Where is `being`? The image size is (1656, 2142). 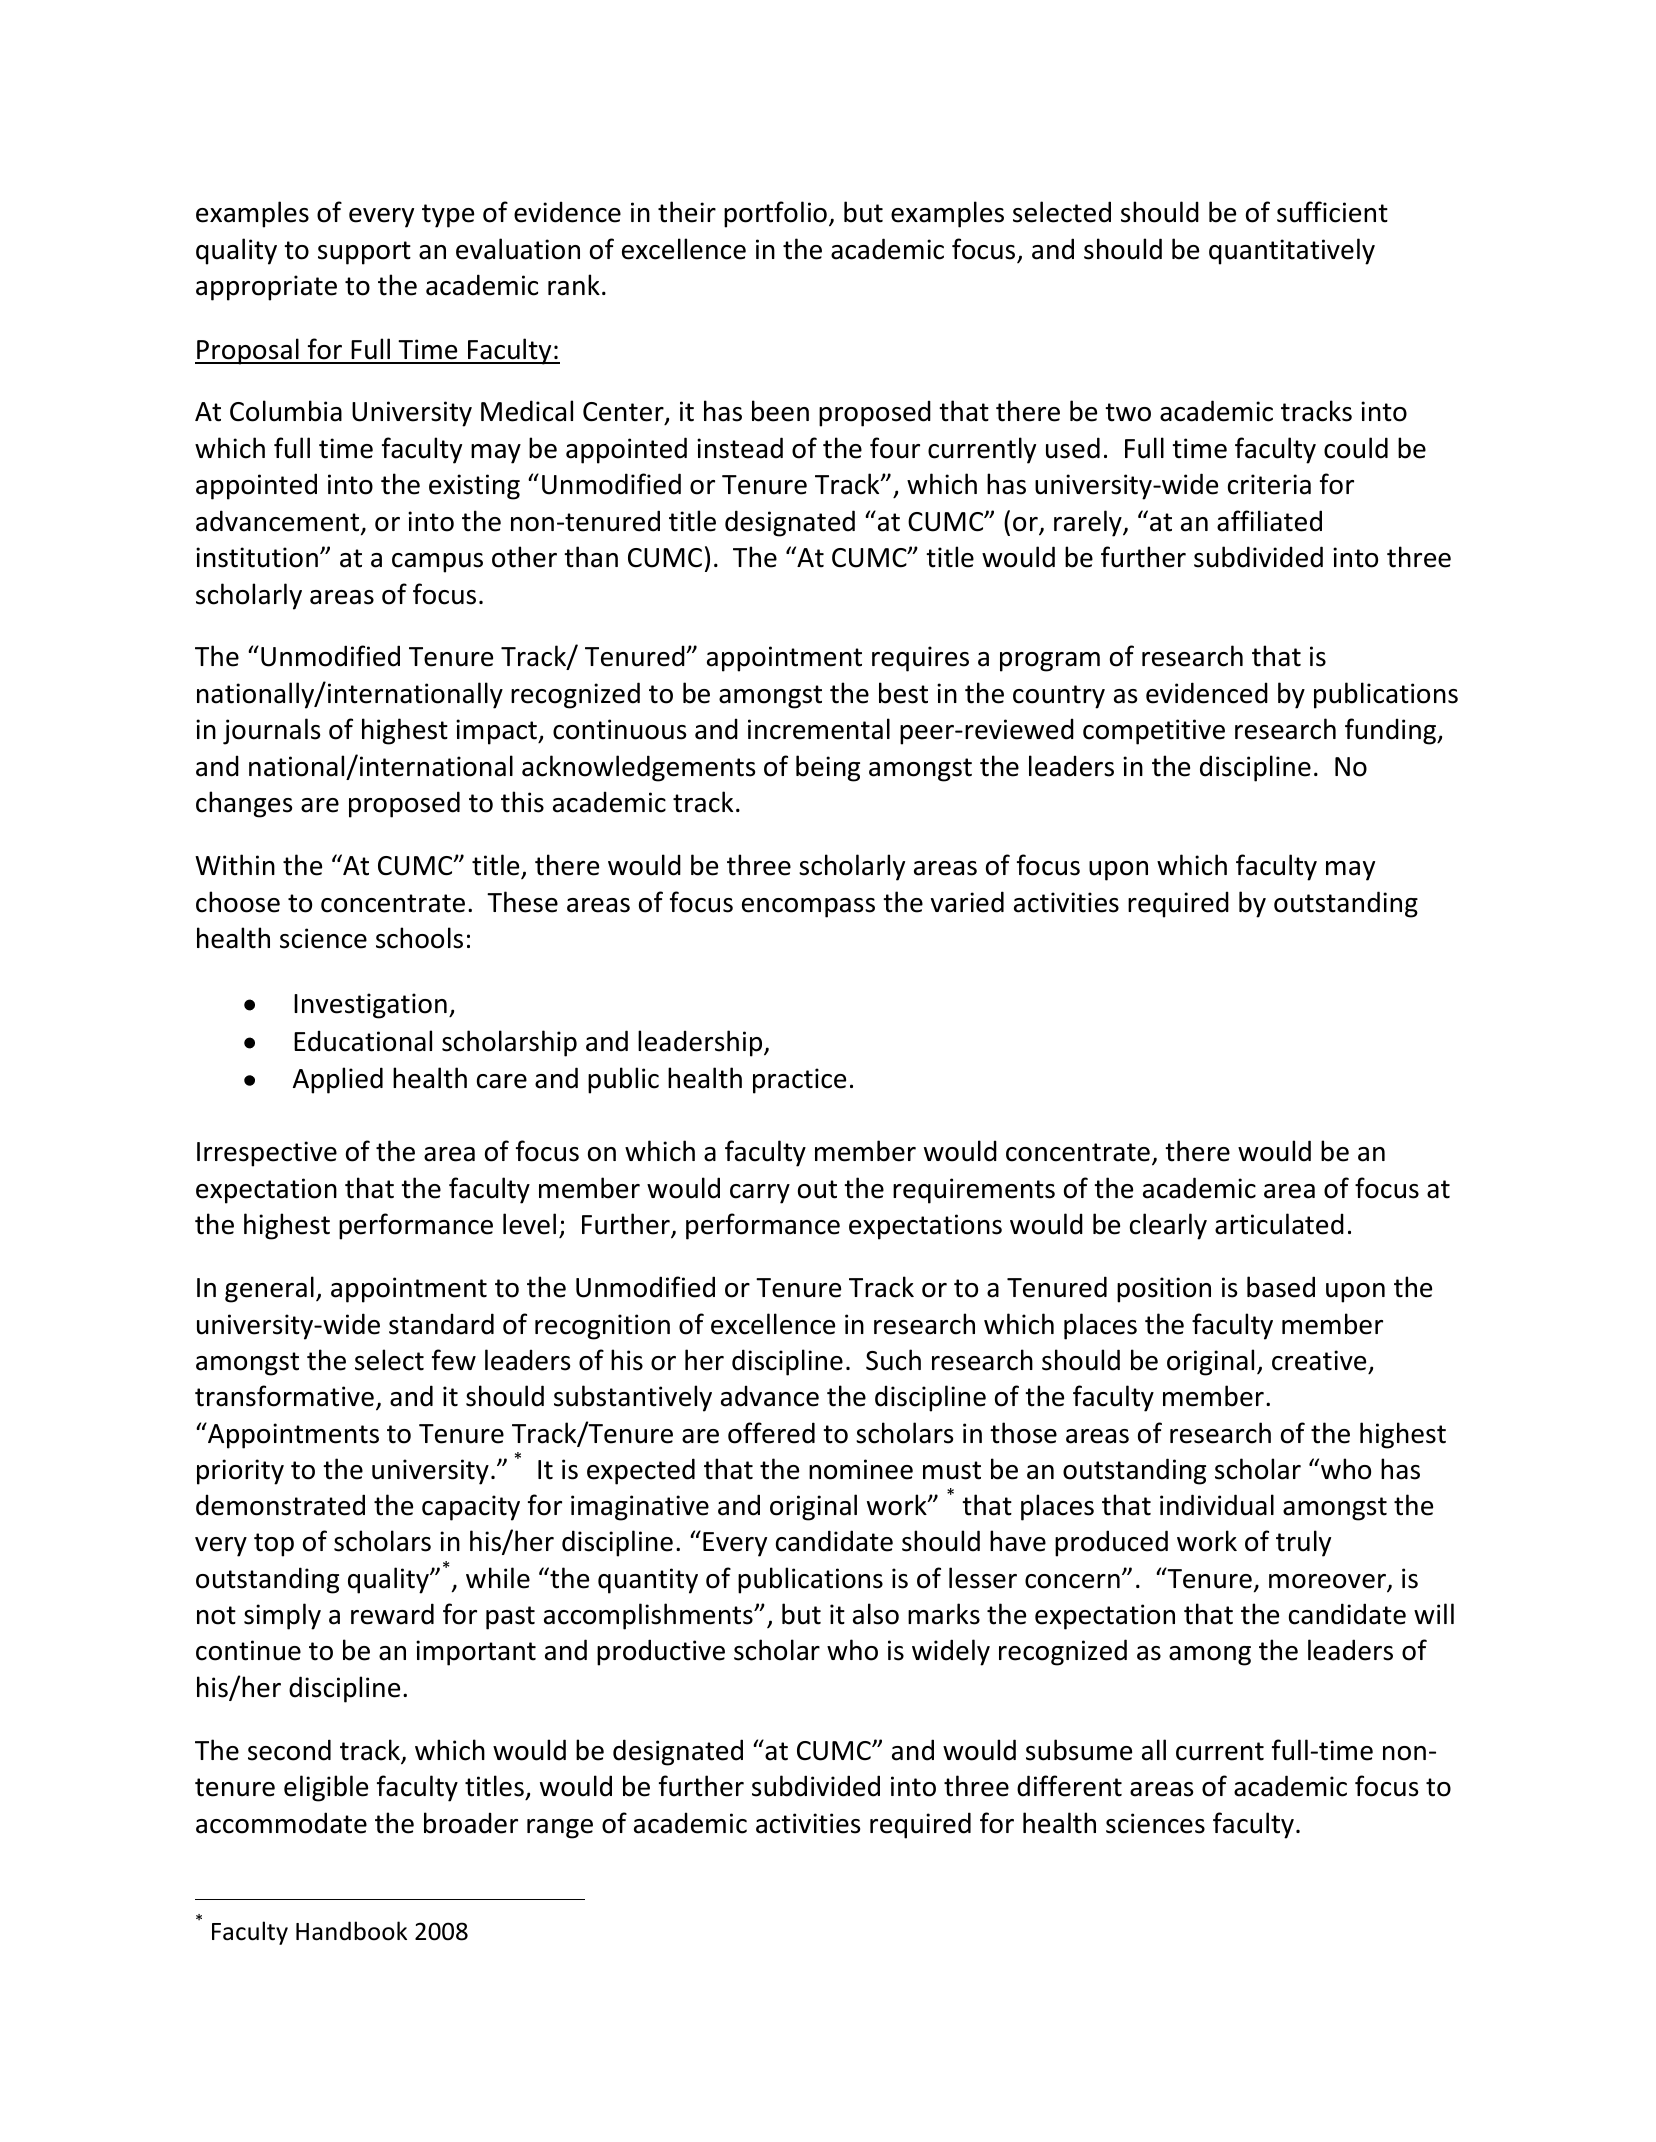 being is located at coordinates (828, 768).
